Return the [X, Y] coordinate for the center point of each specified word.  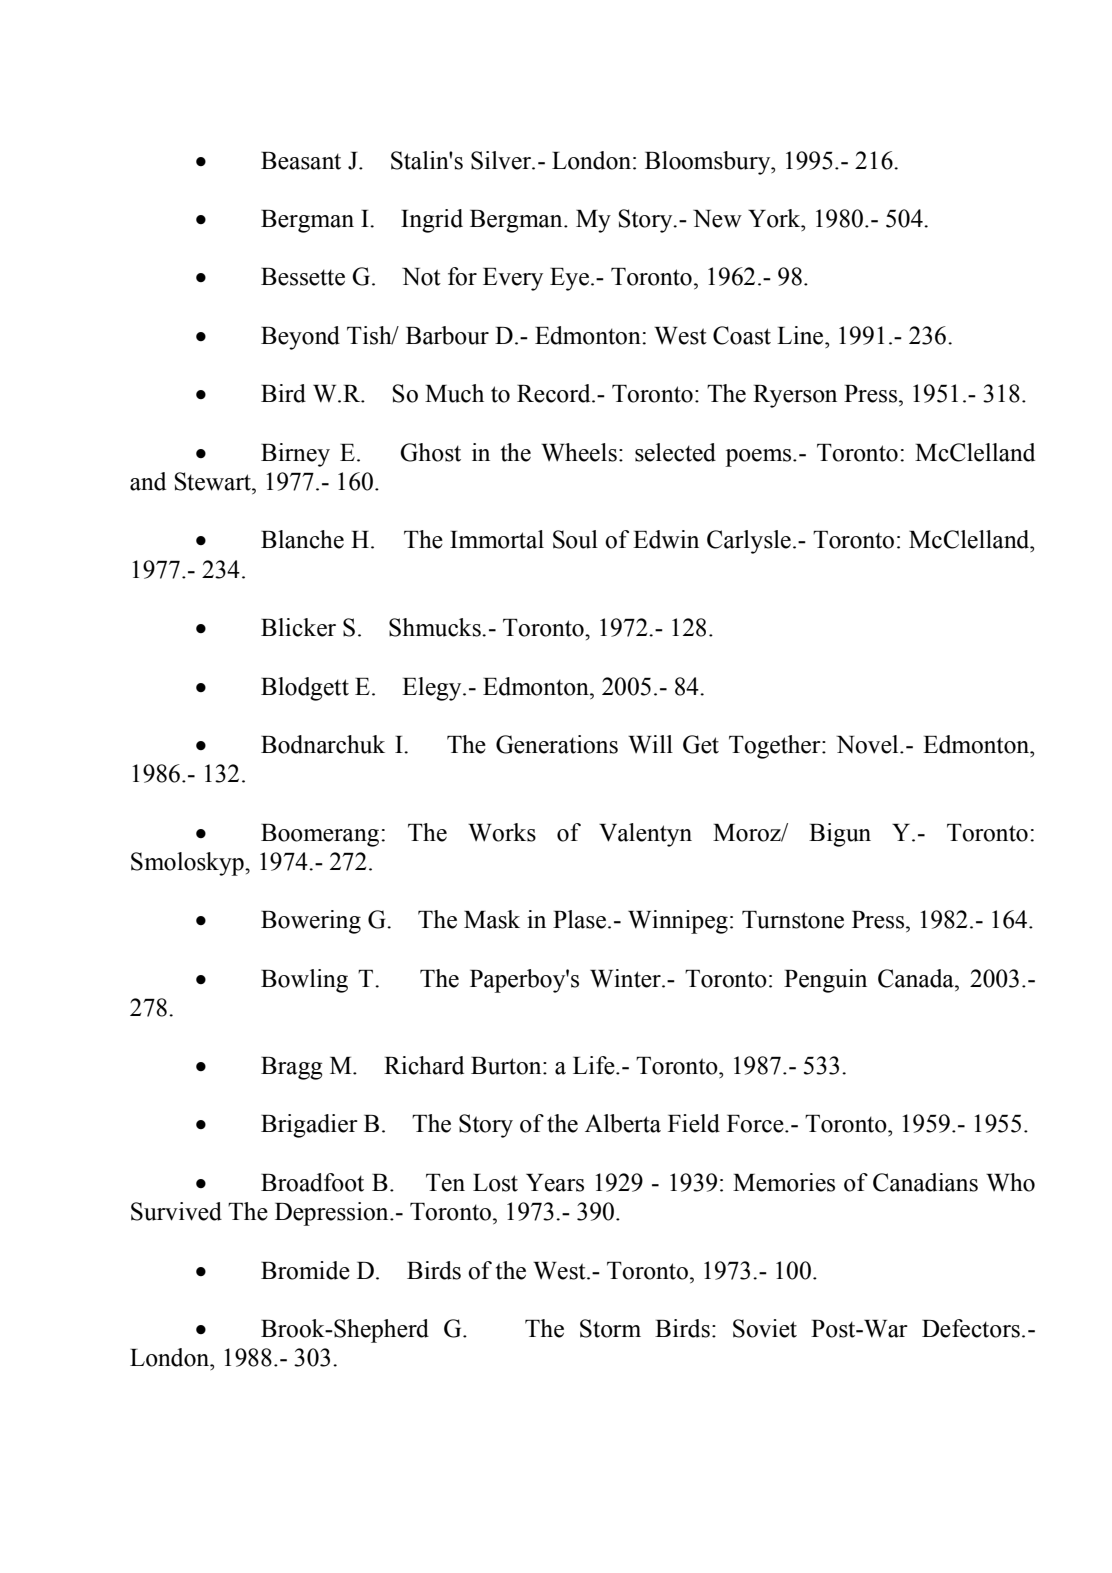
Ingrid [432, 221]
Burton [507, 1066]
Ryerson [795, 396]
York [775, 218]
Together [776, 747]
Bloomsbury [709, 163]
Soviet [765, 1328]
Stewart [214, 481]
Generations [557, 744]
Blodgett [305, 689]
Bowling [304, 981]
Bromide [305, 1270]
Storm [610, 1328]
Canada [917, 978]
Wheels [579, 452]
